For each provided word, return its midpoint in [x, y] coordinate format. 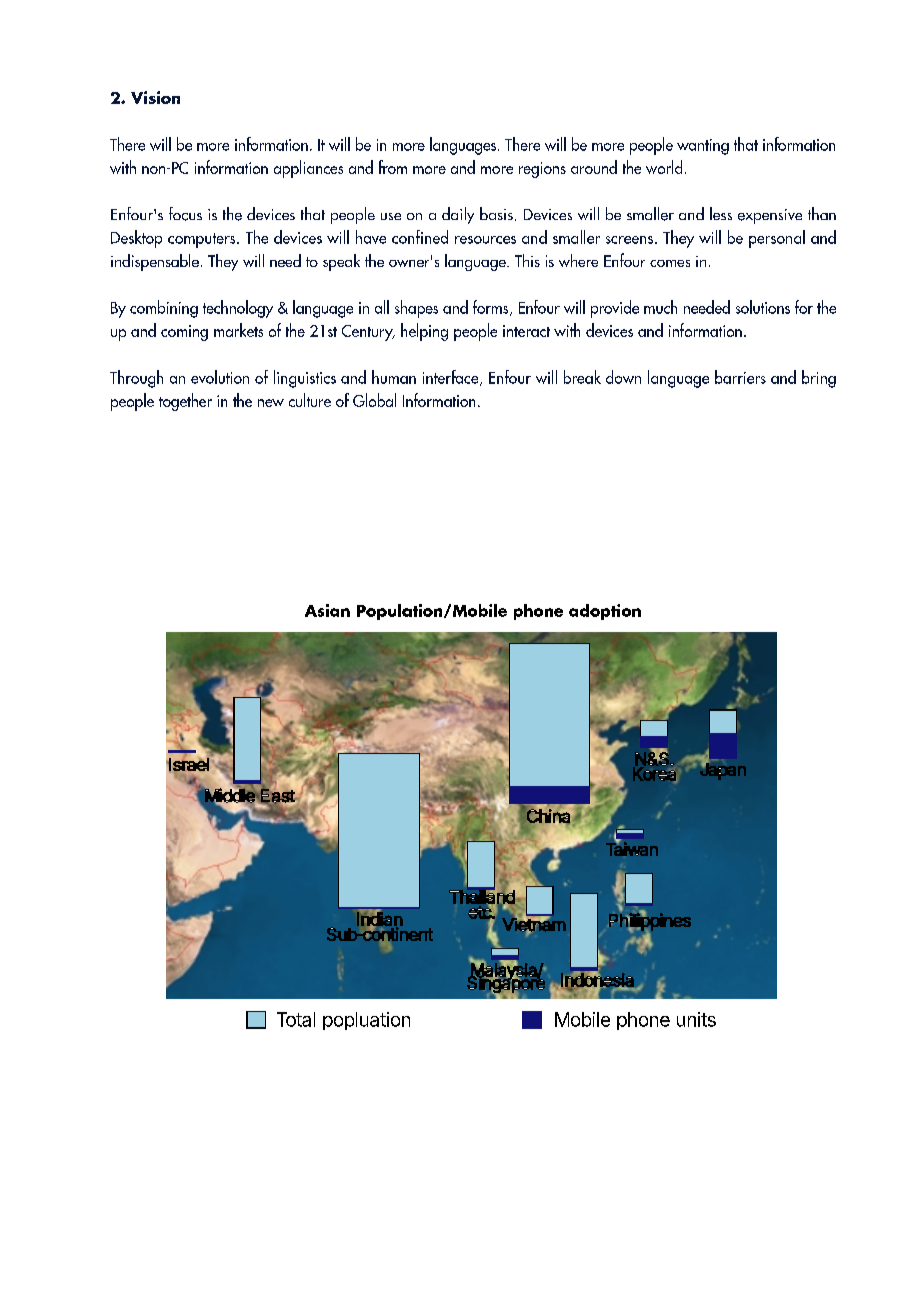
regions [542, 170]
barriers [740, 377]
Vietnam [534, 925]
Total [296, 1019]
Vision [155, 97]
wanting [703, 147]
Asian [327, 610]
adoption [605, 612]
